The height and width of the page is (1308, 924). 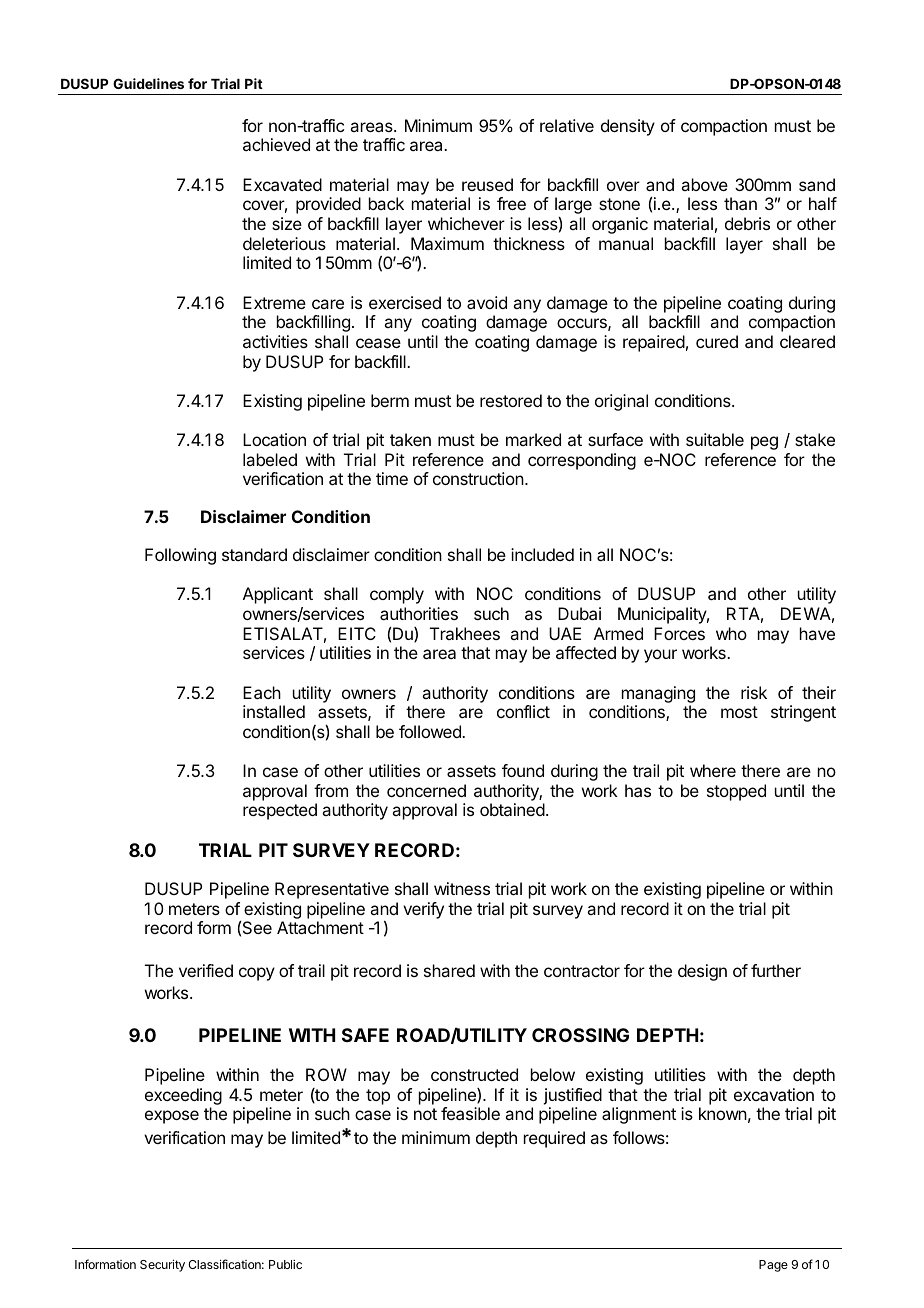 What do you see at coordinates (262, 692) in the page?
I see `Each` at bounding box center [262, 692].
